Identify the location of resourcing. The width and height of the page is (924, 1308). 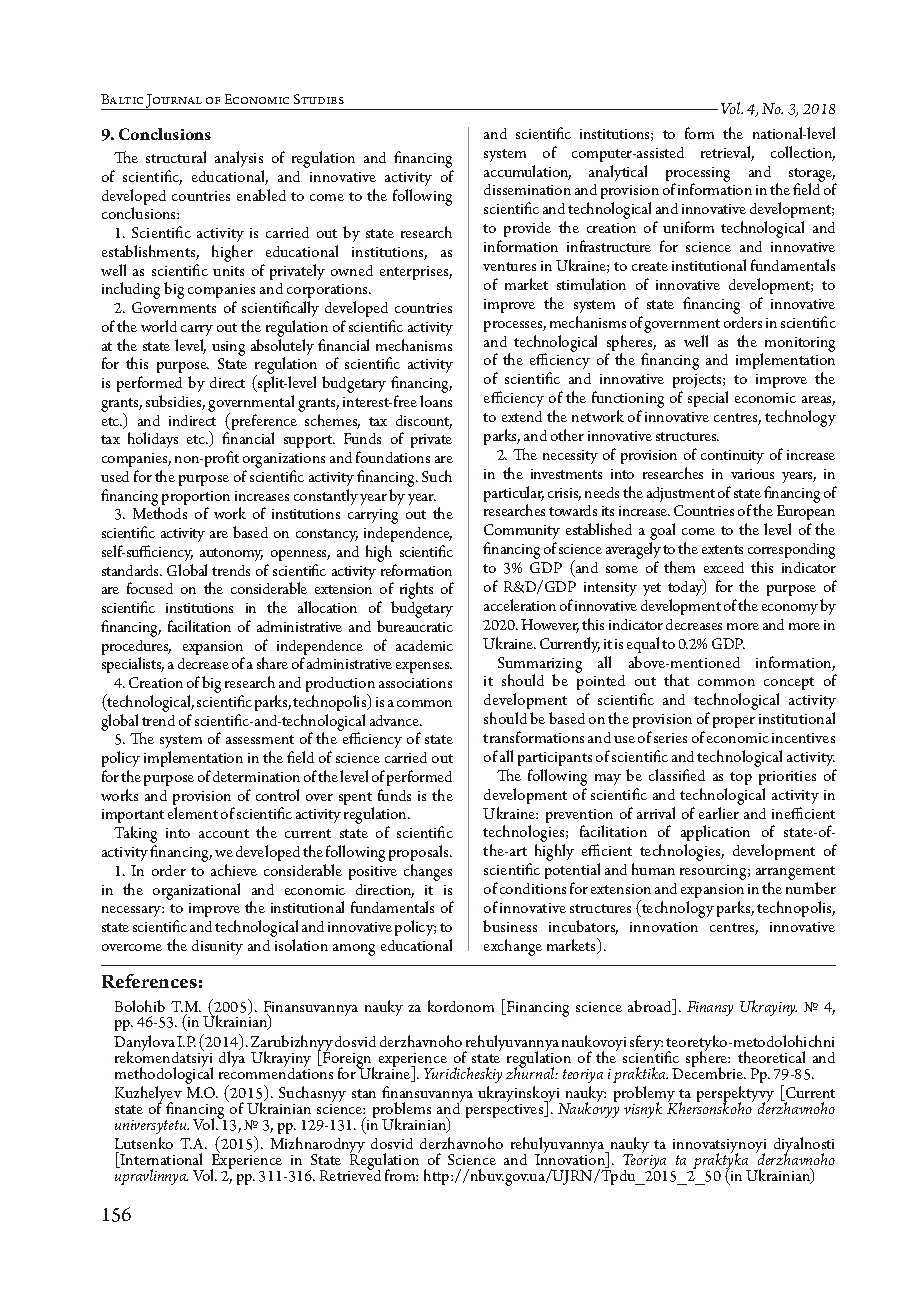
(714, 872).
